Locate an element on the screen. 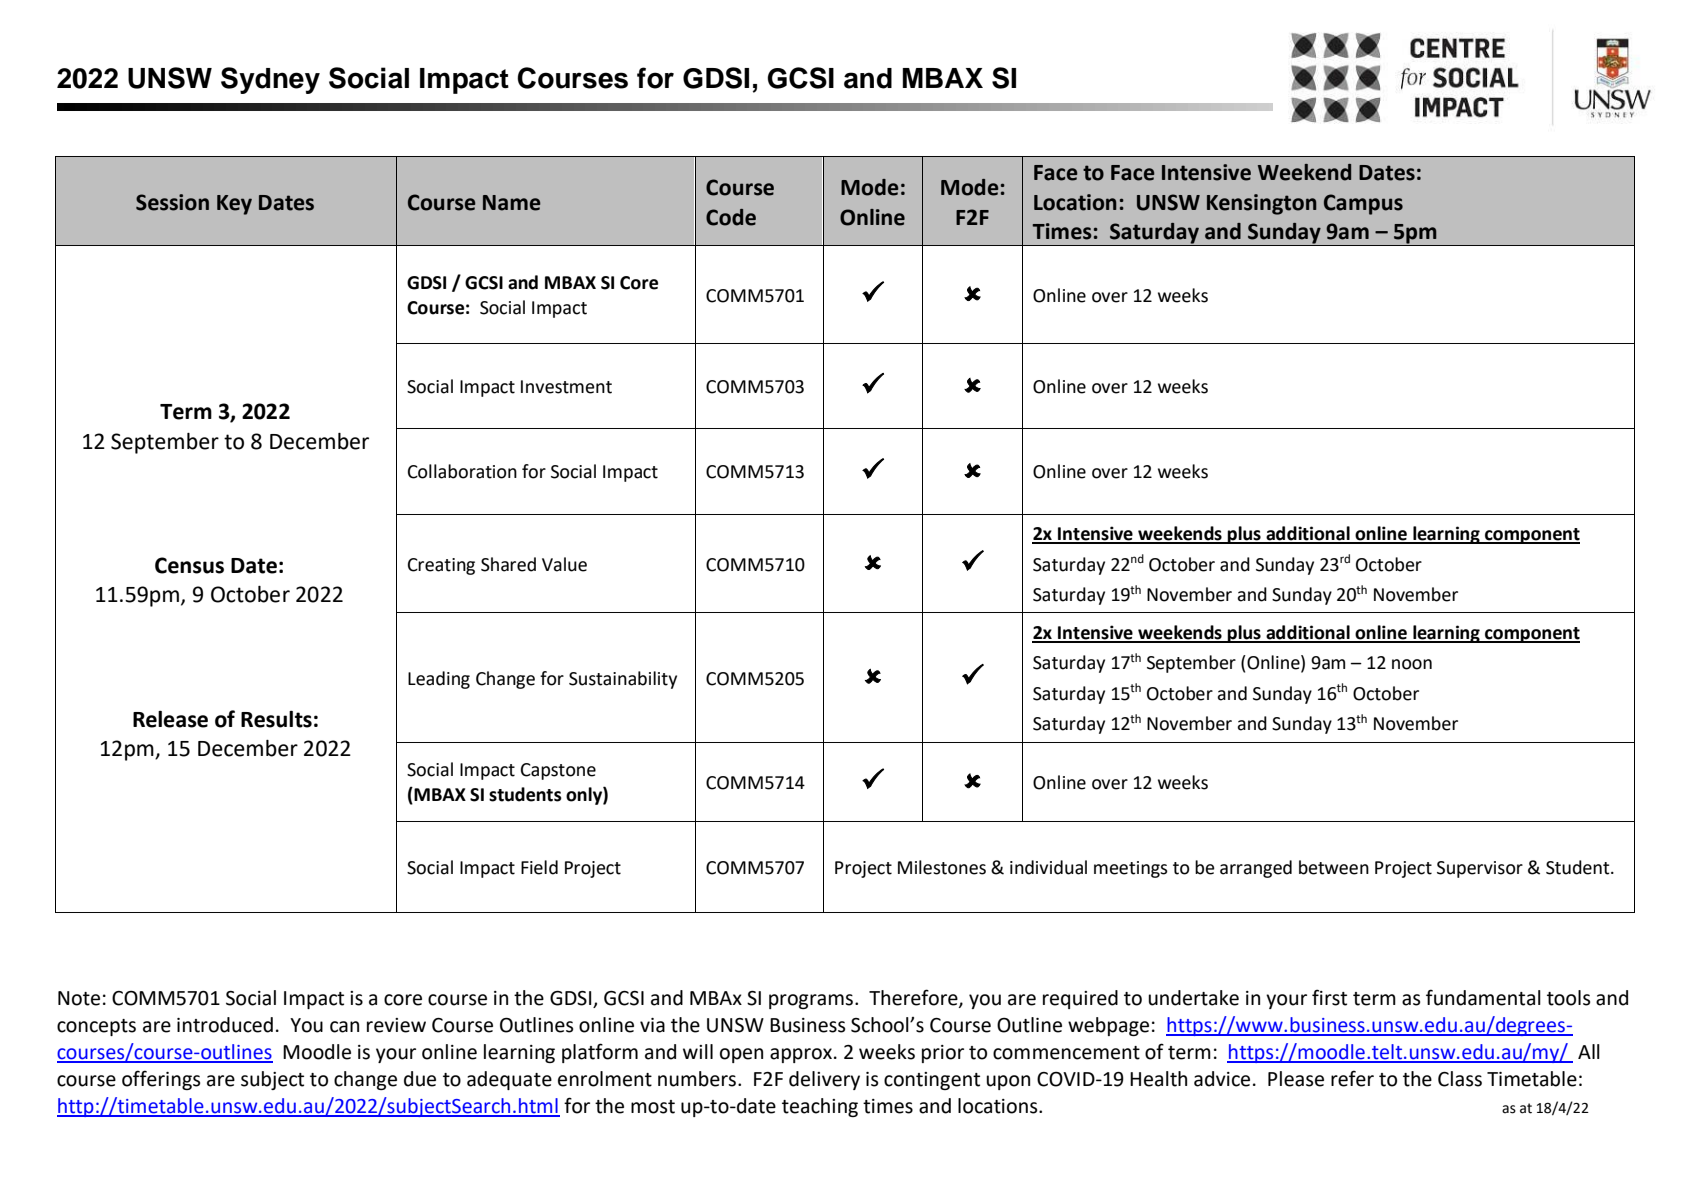 This screenshot has width=1689, height=1195. offerings is located at coordinates (161, 1080).
